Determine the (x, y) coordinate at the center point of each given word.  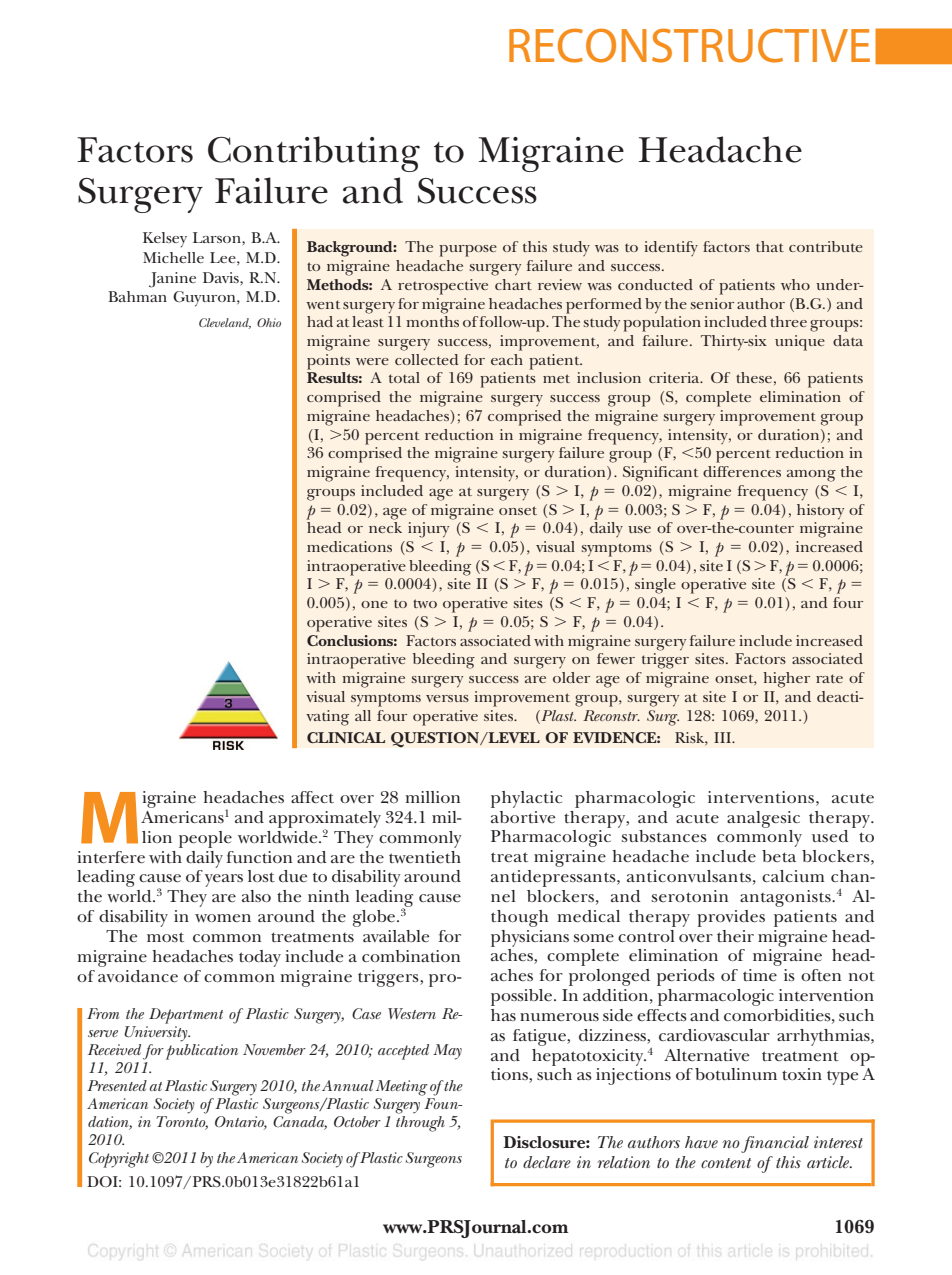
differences (742, 471)
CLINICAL (346, 737)
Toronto (182, 1122)
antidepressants (554, 878)
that (770, 246)
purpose (468, 251)
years (224, 880)
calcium (793, 876)
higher (786, 680)
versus (447, 698)
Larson (218, 237)
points (328, 362)
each (507, 359)
